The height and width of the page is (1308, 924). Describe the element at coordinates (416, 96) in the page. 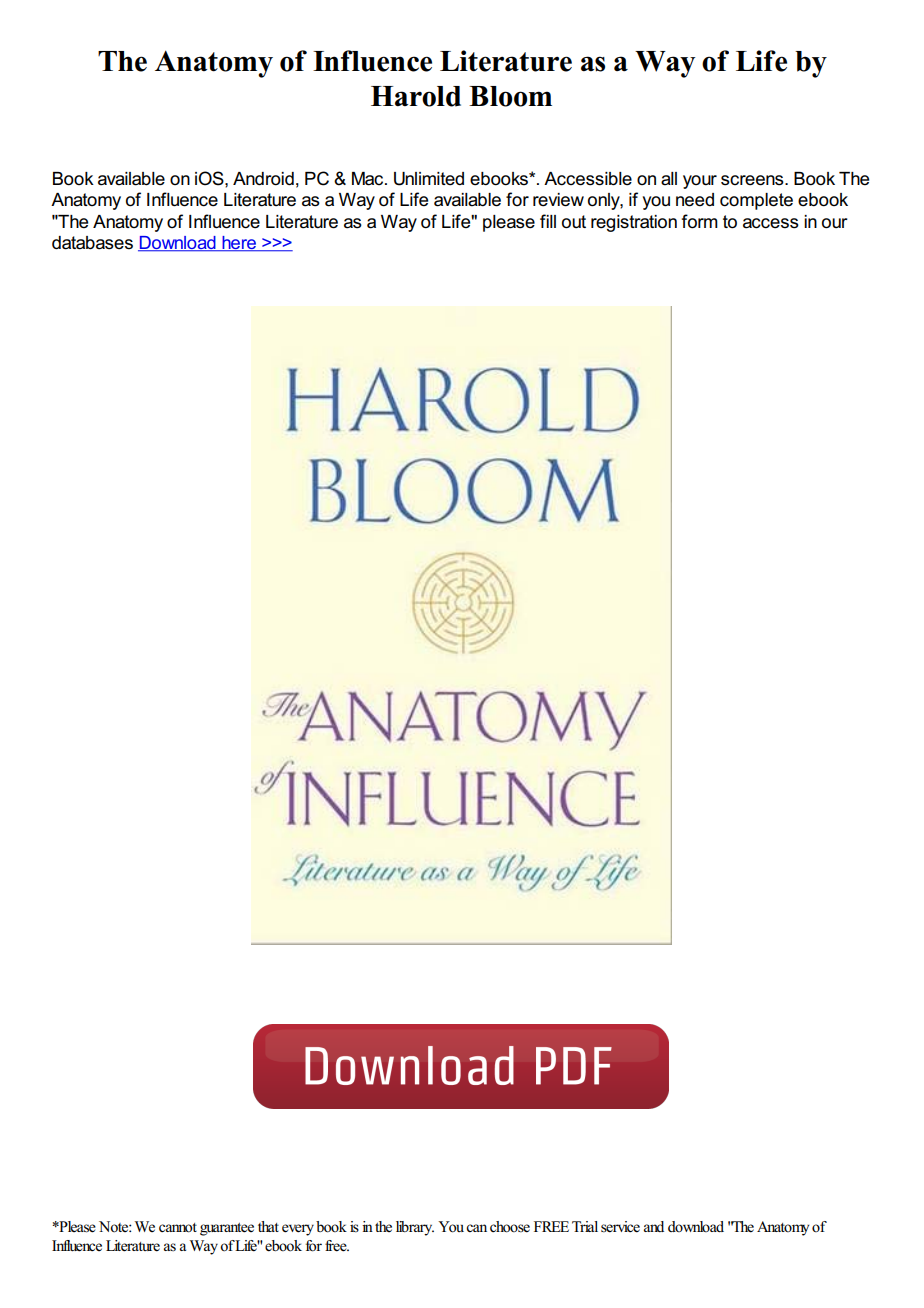

I see `Harold` at that location.
